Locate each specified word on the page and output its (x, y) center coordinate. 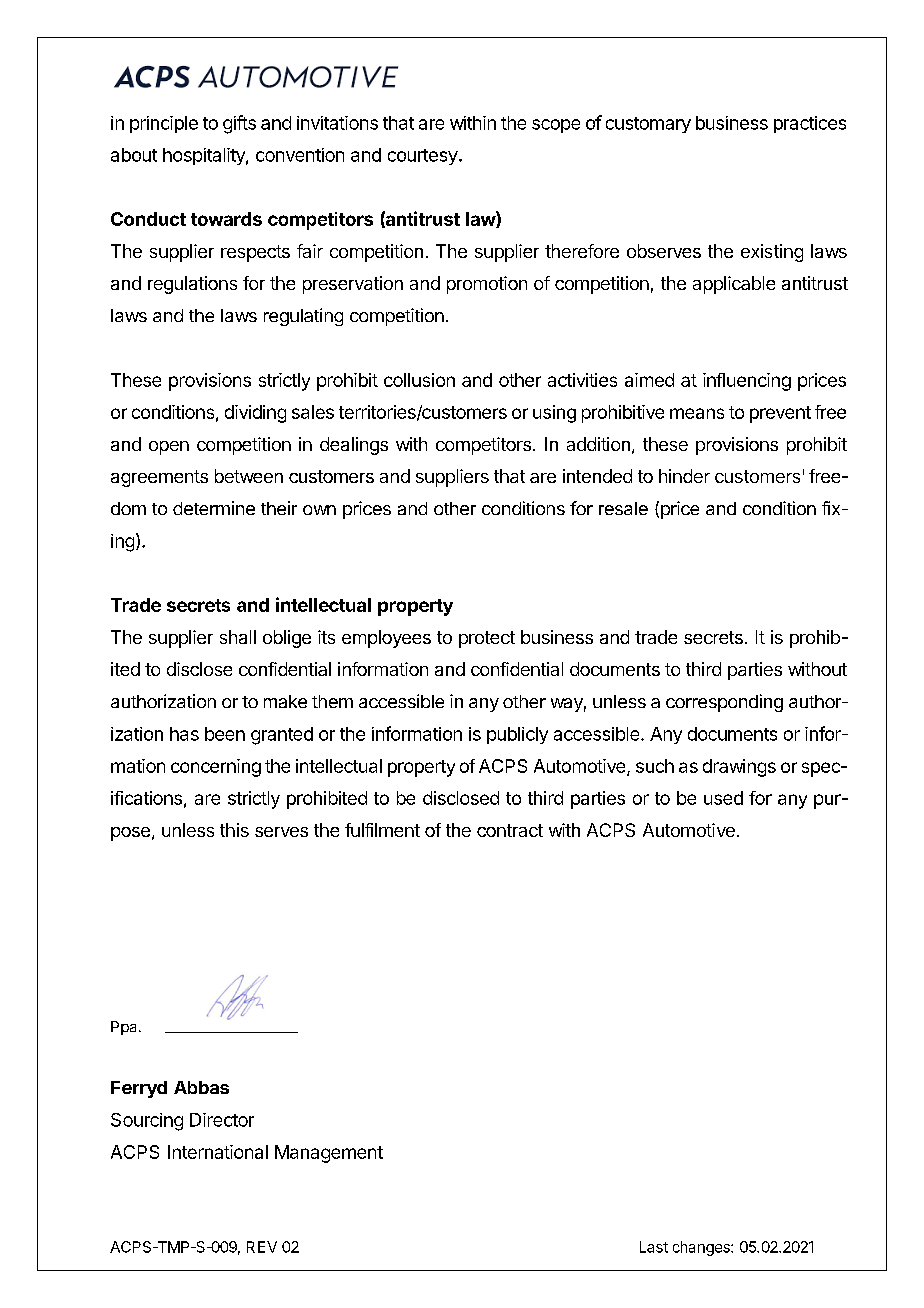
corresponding (724, 703)
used (723, 798)
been (225, 734)
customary (648, 125)
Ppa (125, 1028)
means (697, 413)
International (218, 1152)
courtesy (423, 157)
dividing (255, 414)
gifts (239, 124)
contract (510, 830)
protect (487, 639)
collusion (419, 380)
